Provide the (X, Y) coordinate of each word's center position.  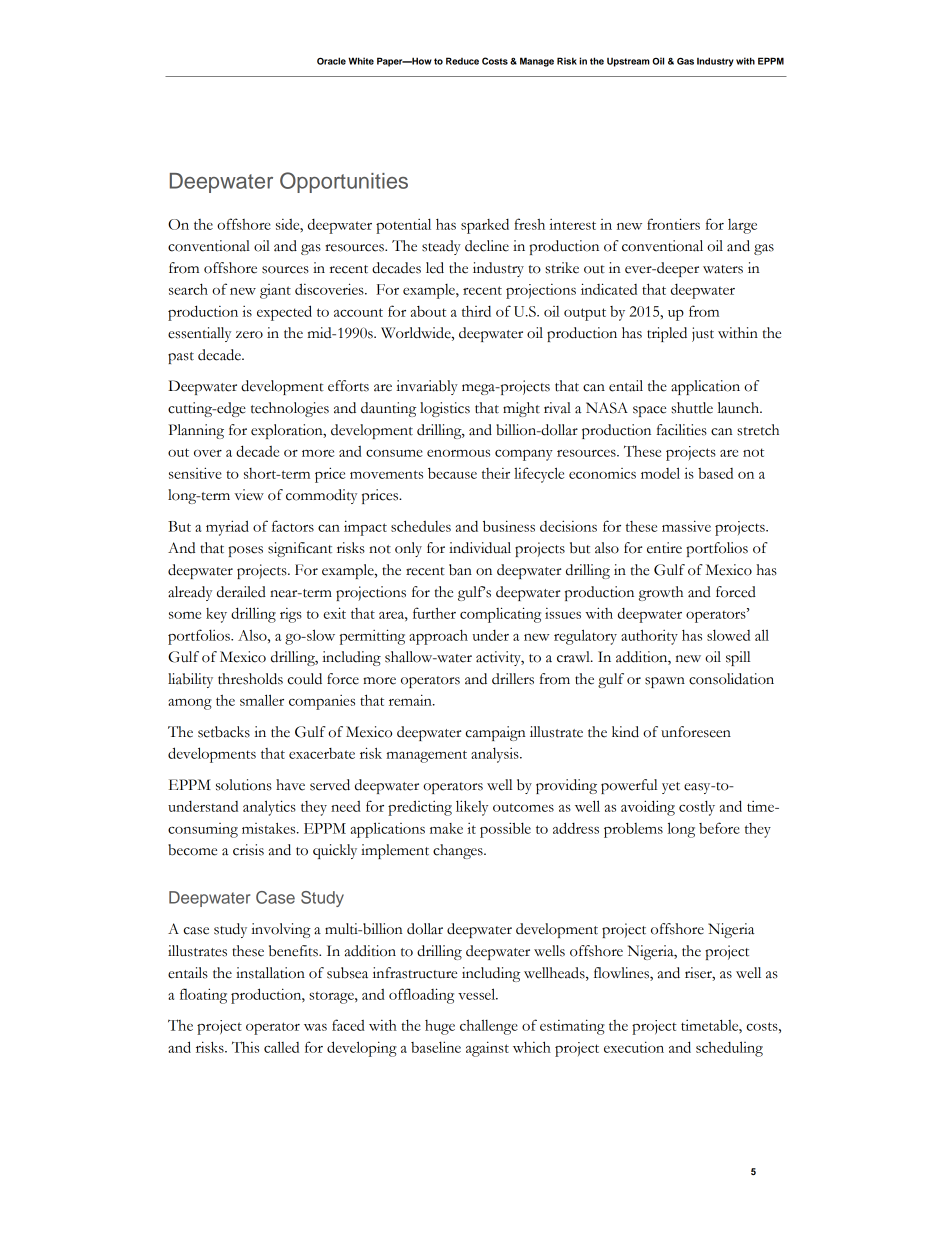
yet (671, 788)
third (476, 311)
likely (472, 808)
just (703, 334)
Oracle (331, 61)
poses (245, 551)
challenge (489, 1027)
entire (664, 548)
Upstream (628, 62)
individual (480, 548)
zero (249, 335)
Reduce (462, 61)
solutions (244, 785)
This (245, 1047)
